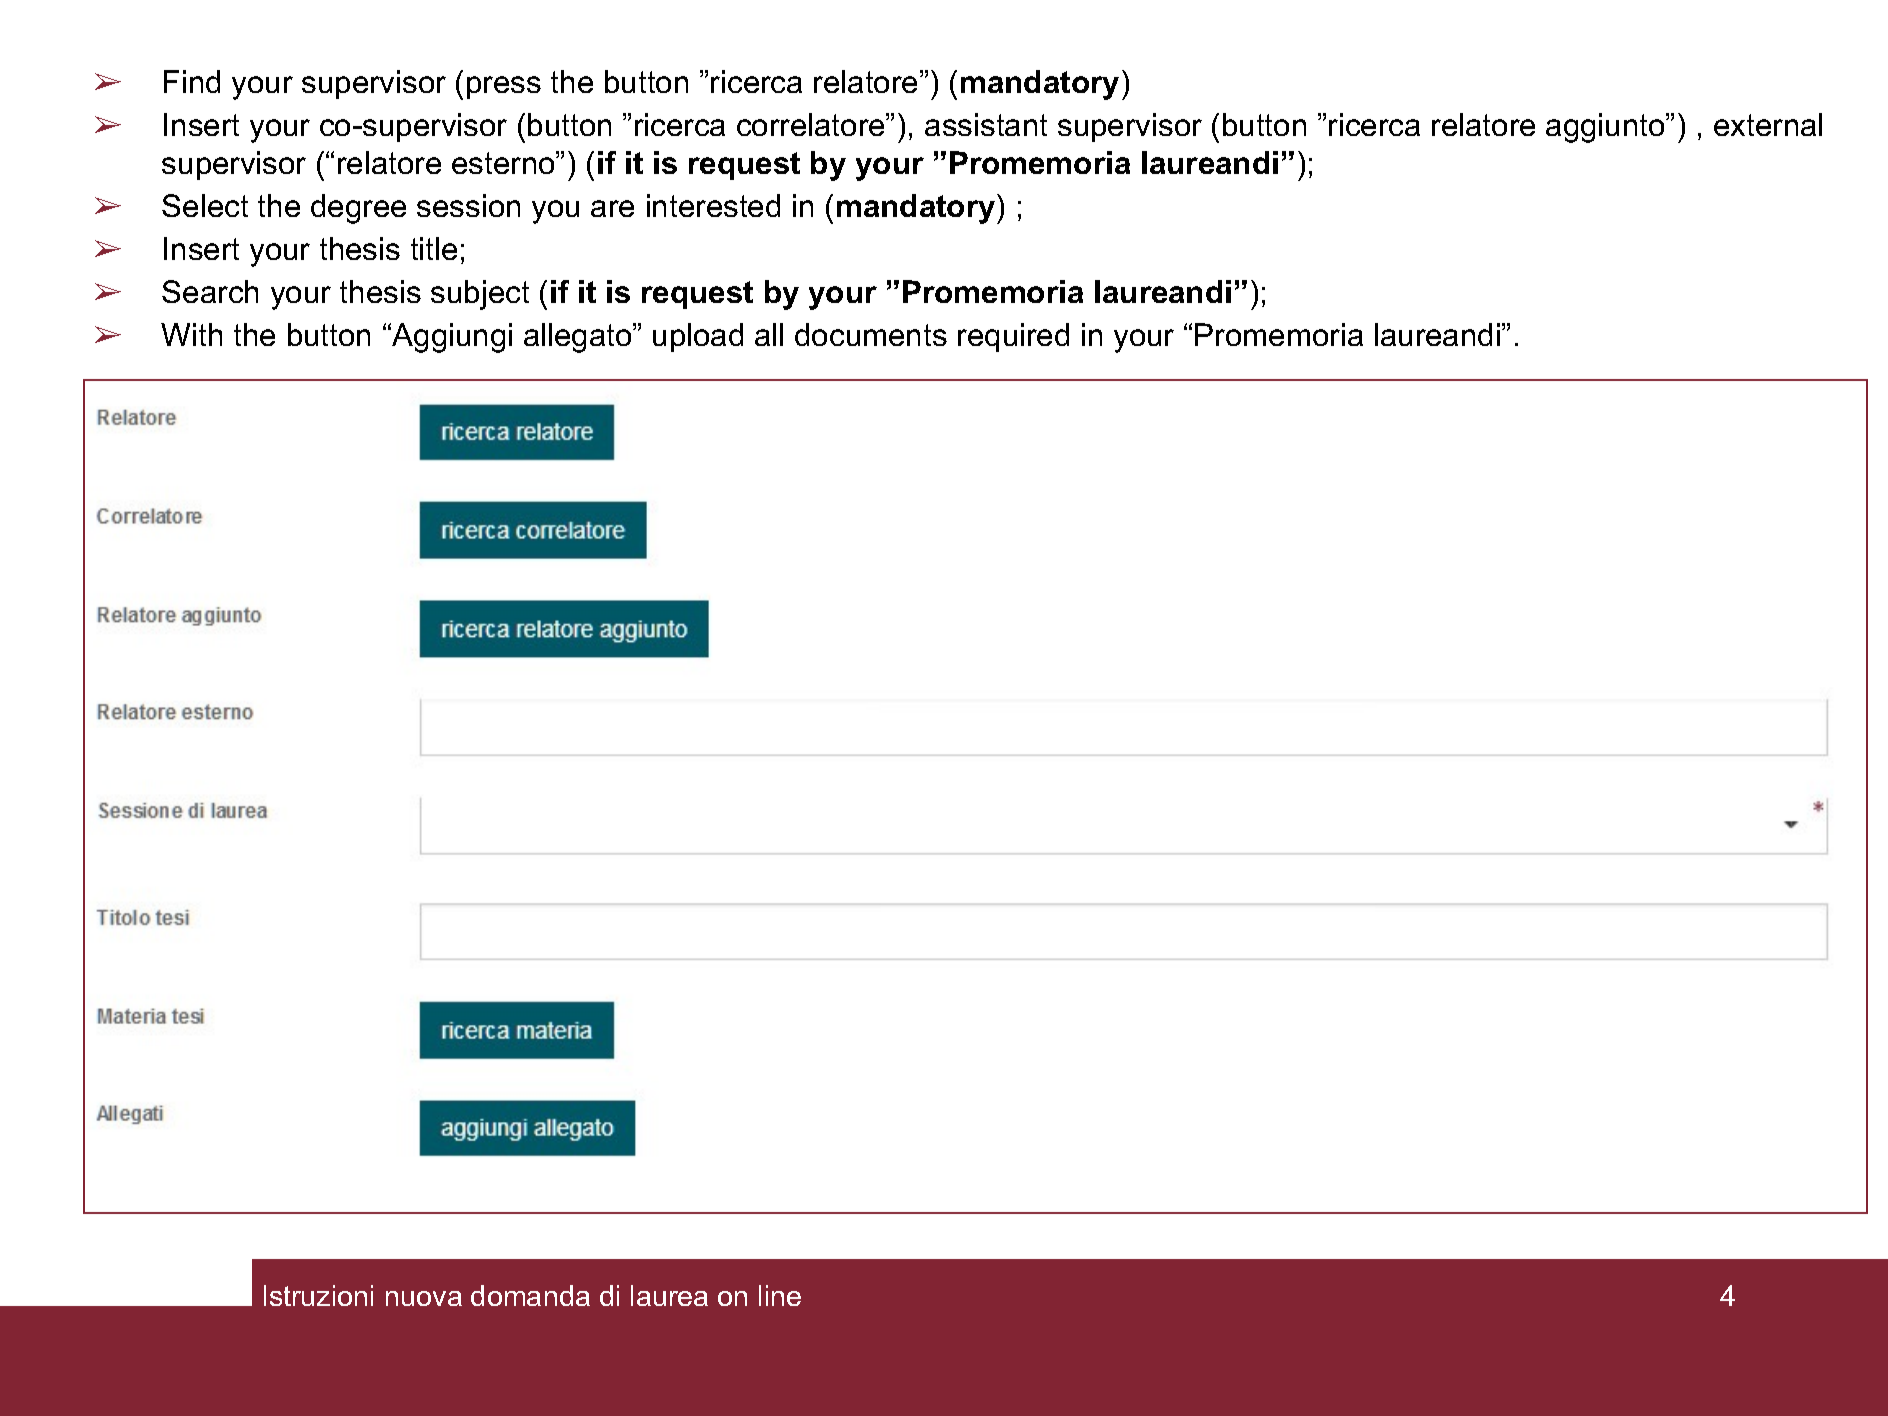 This screenshot has width=1888, height=1416. I want to click on press, so click(504, 87).
